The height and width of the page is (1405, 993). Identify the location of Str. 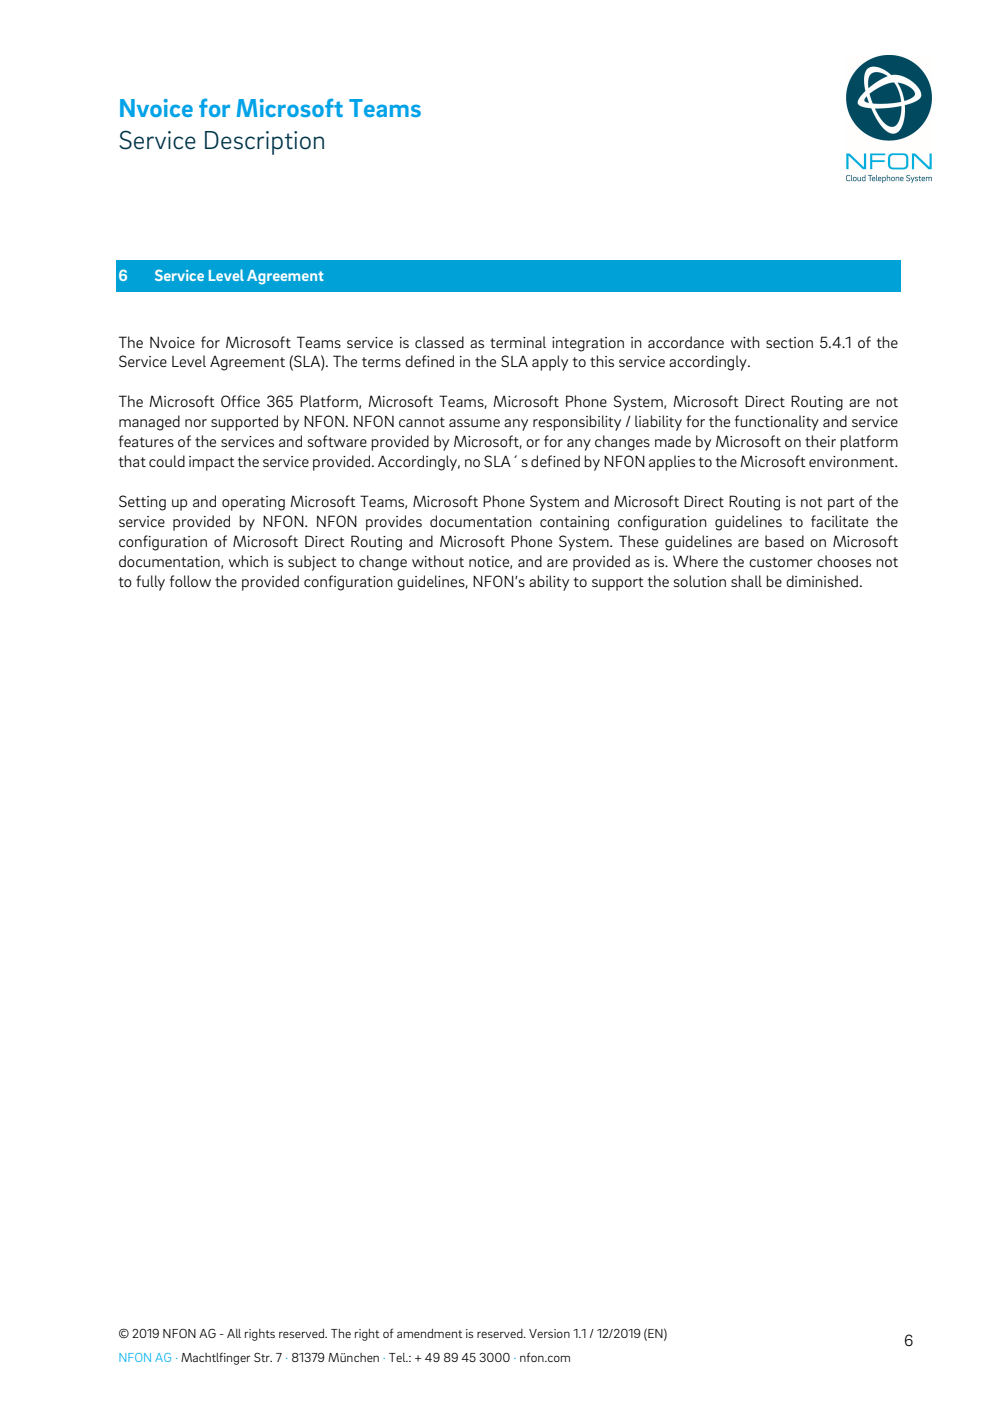
(263, 1357).
